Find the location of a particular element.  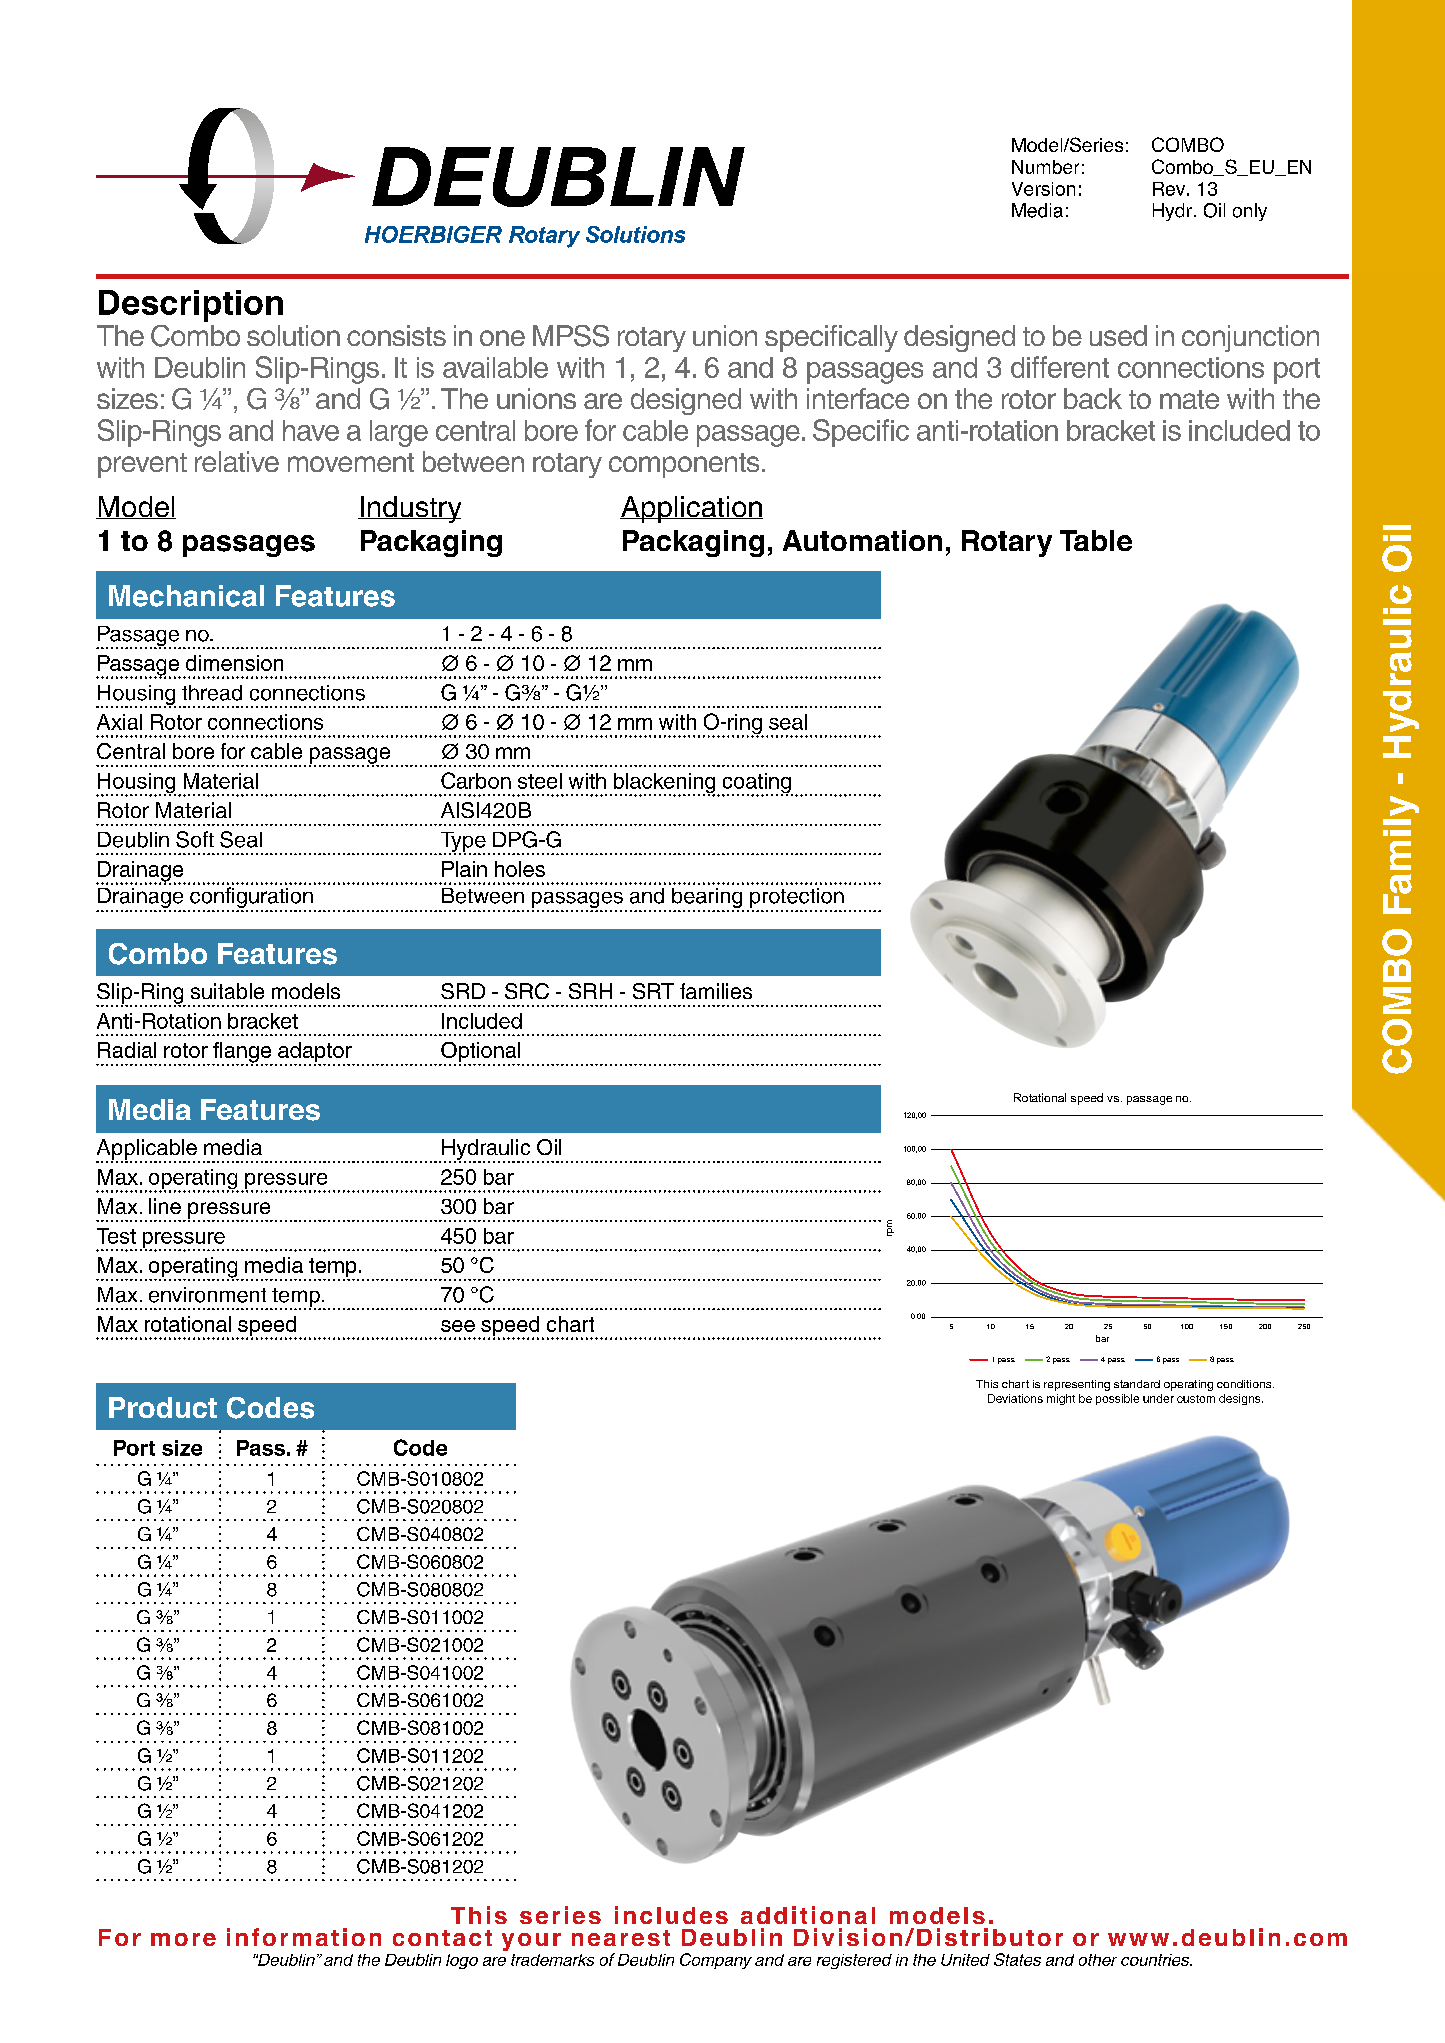

includes is located at coordinates (671, 1915).
